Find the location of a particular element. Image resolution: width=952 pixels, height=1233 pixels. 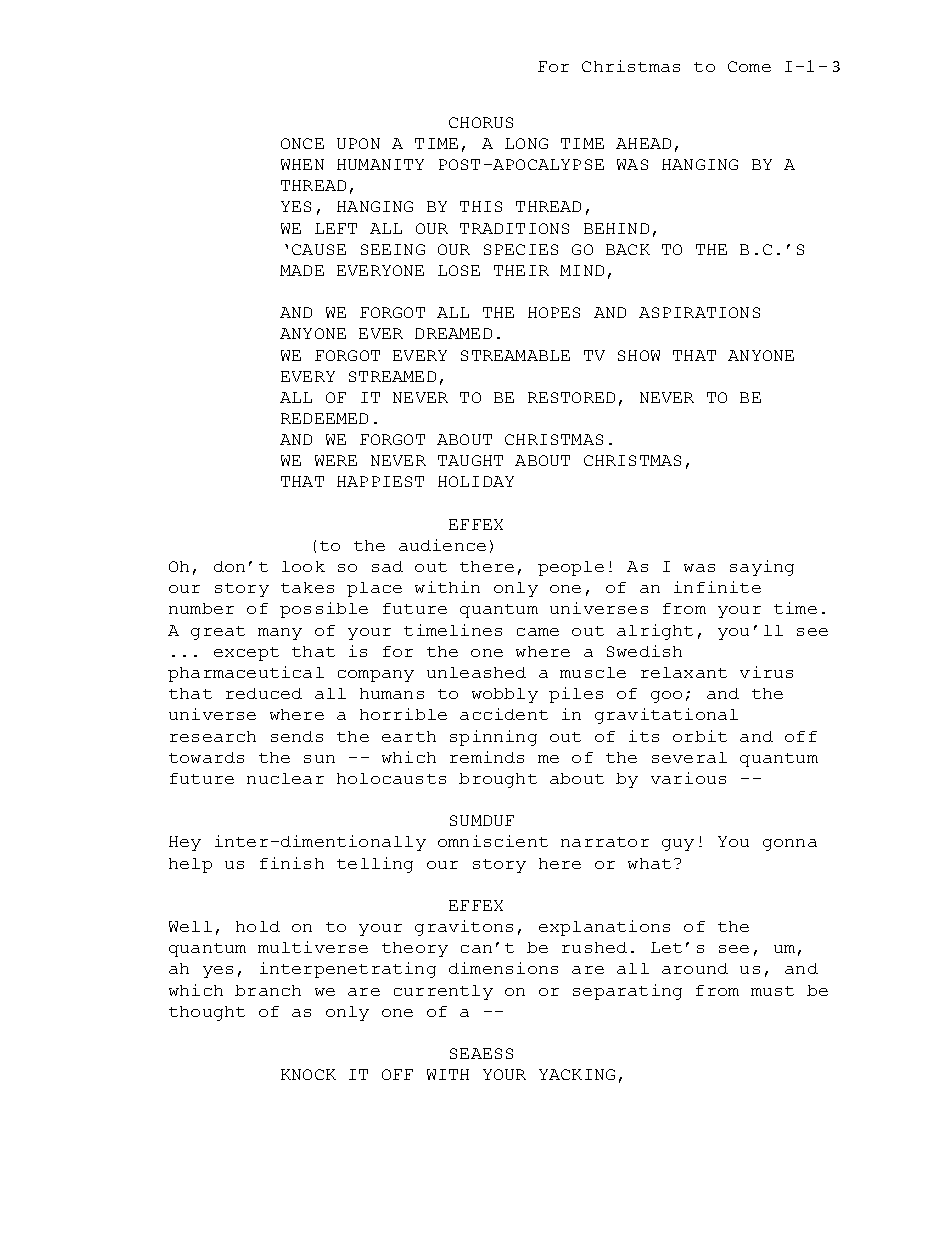

Come is located at coordinates (749, 66).
